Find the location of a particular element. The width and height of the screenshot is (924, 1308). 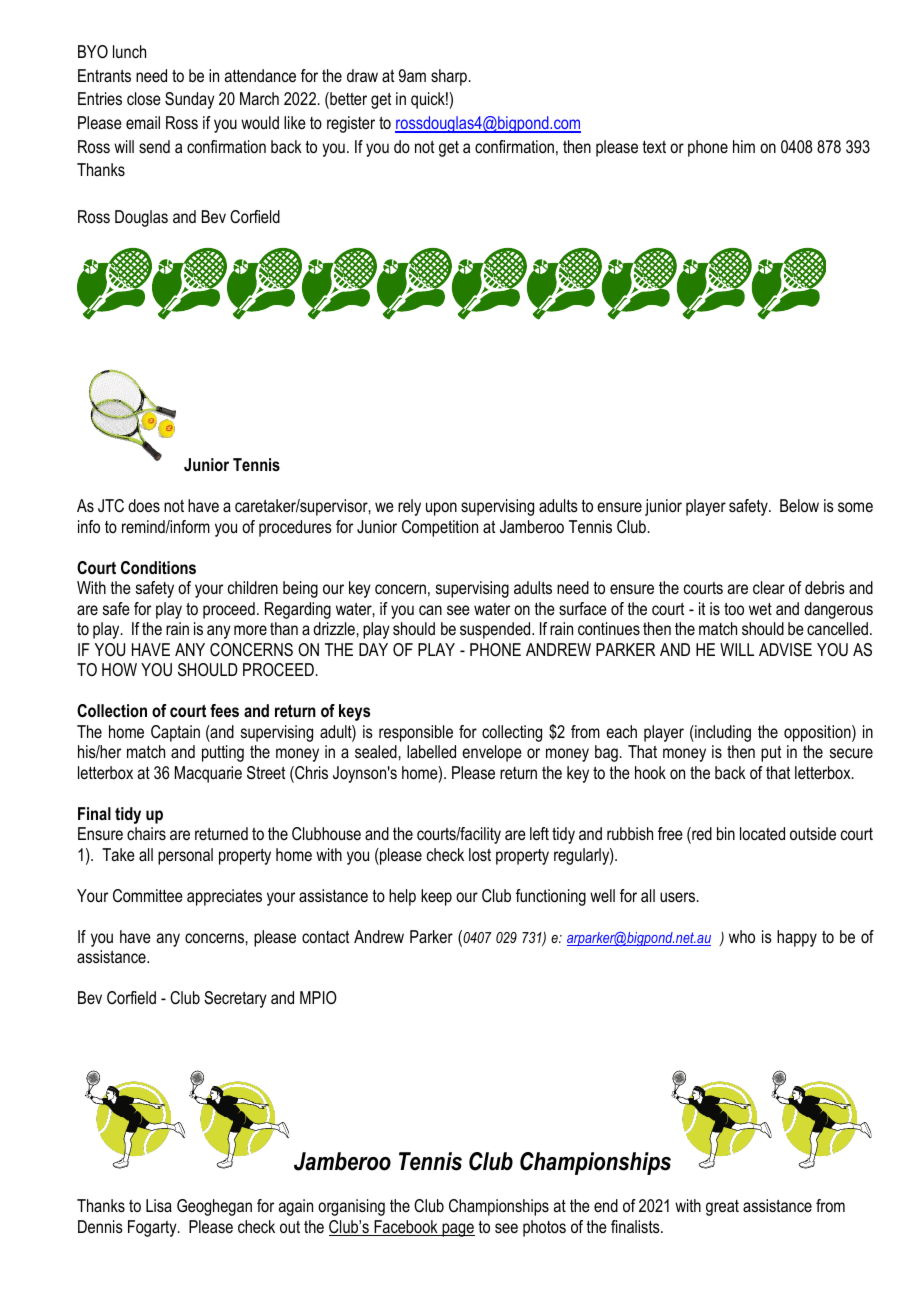

more is located at coordinates (250, 630).
